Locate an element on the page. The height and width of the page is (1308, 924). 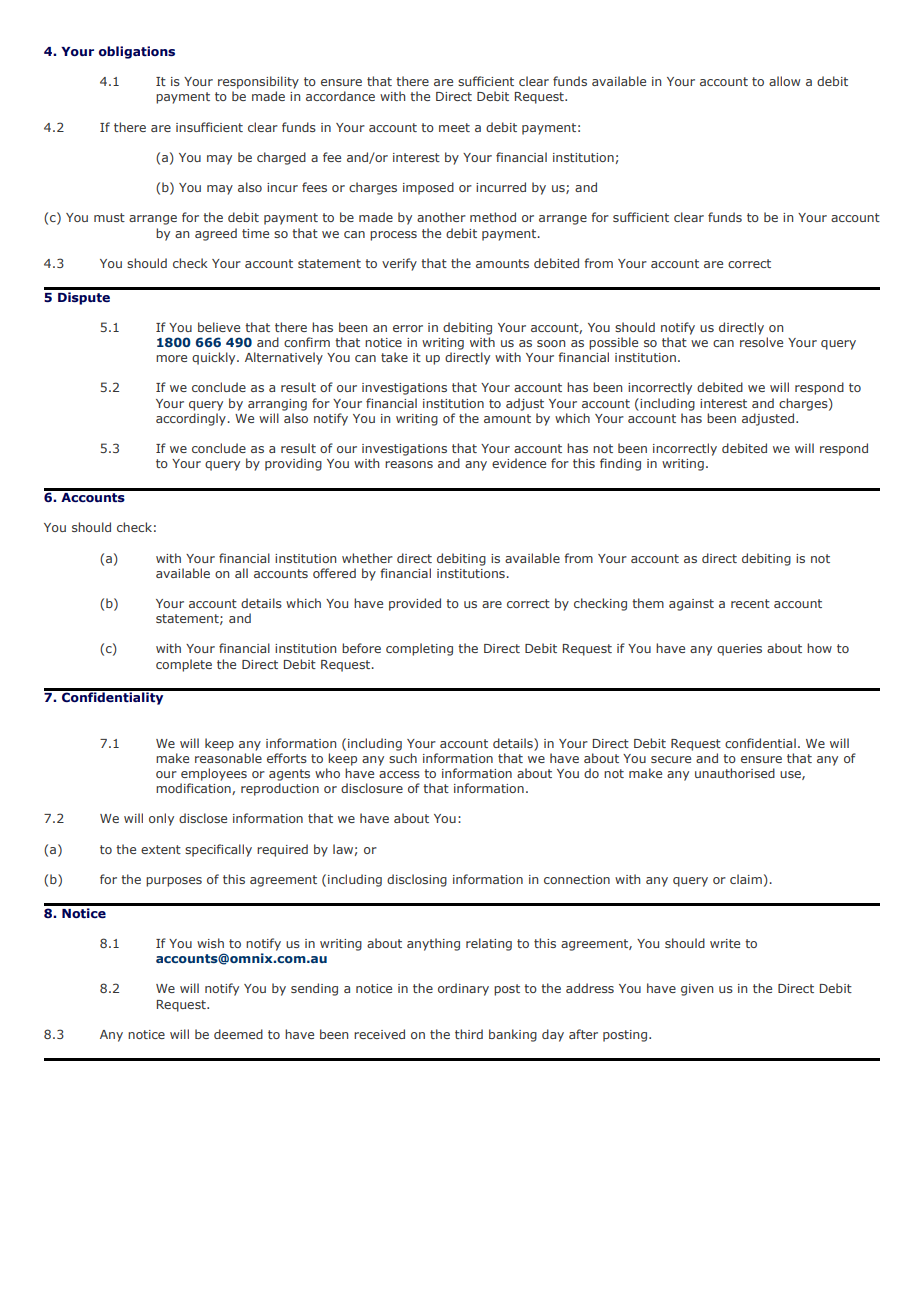
responsibility is located at coordinates (258, 82).
